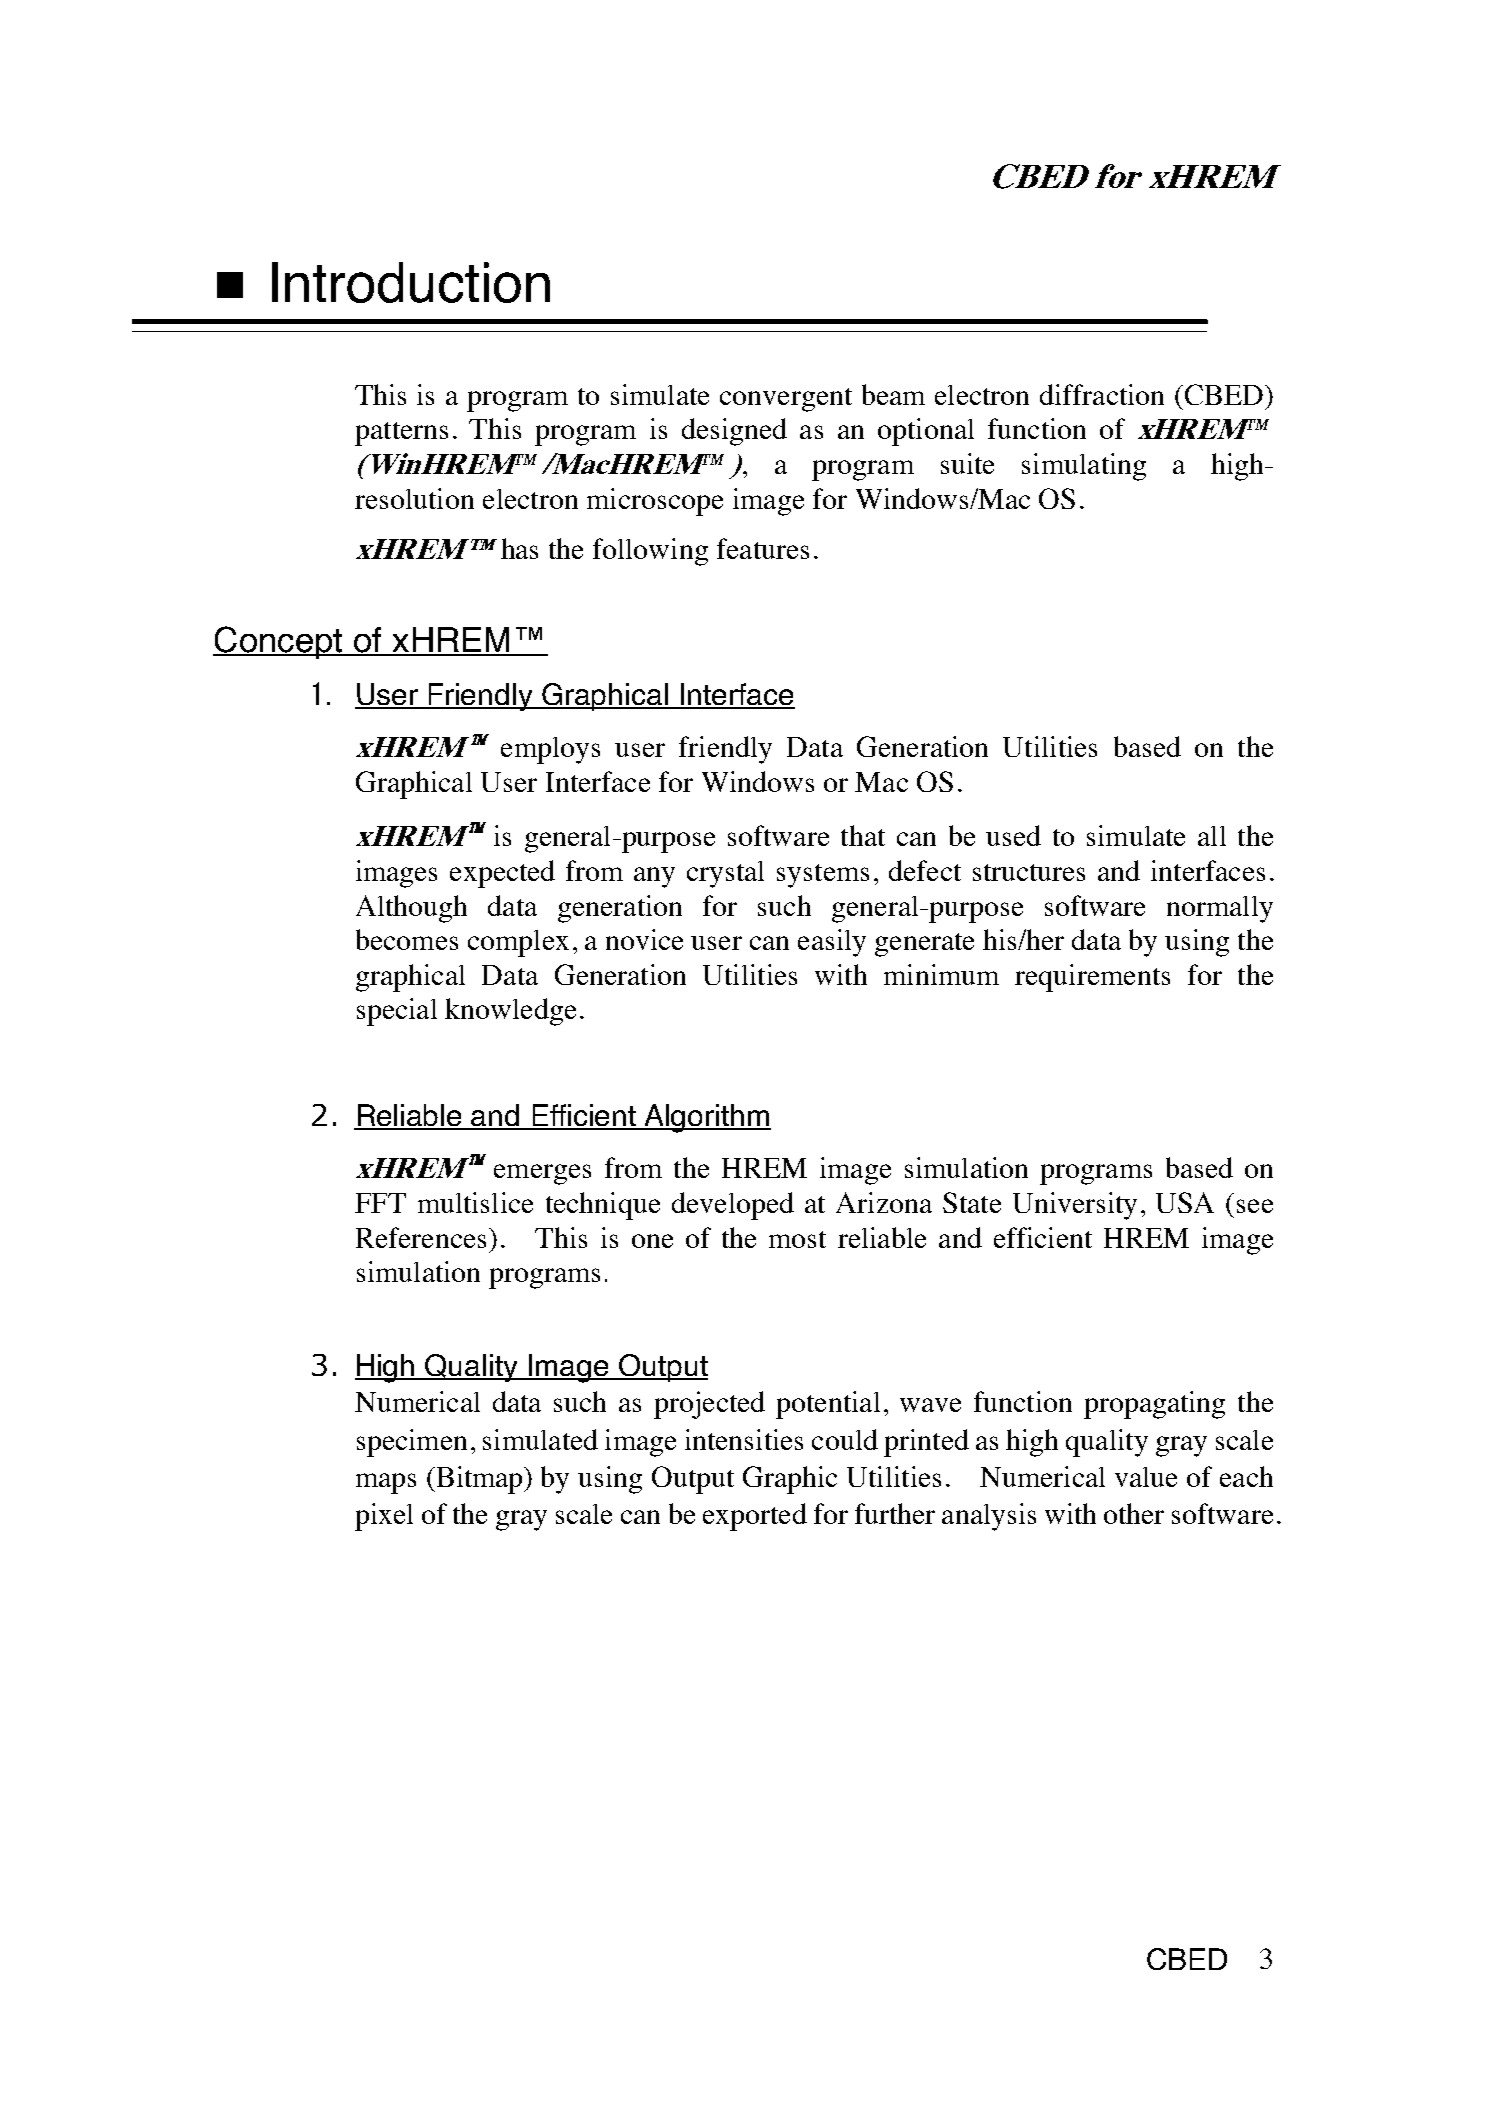 The image size is (1486, 2102). What do you see at coordinates (1185, 1202) in the screenshot?
I see `USA` at bounding box center [1185, 1202].
